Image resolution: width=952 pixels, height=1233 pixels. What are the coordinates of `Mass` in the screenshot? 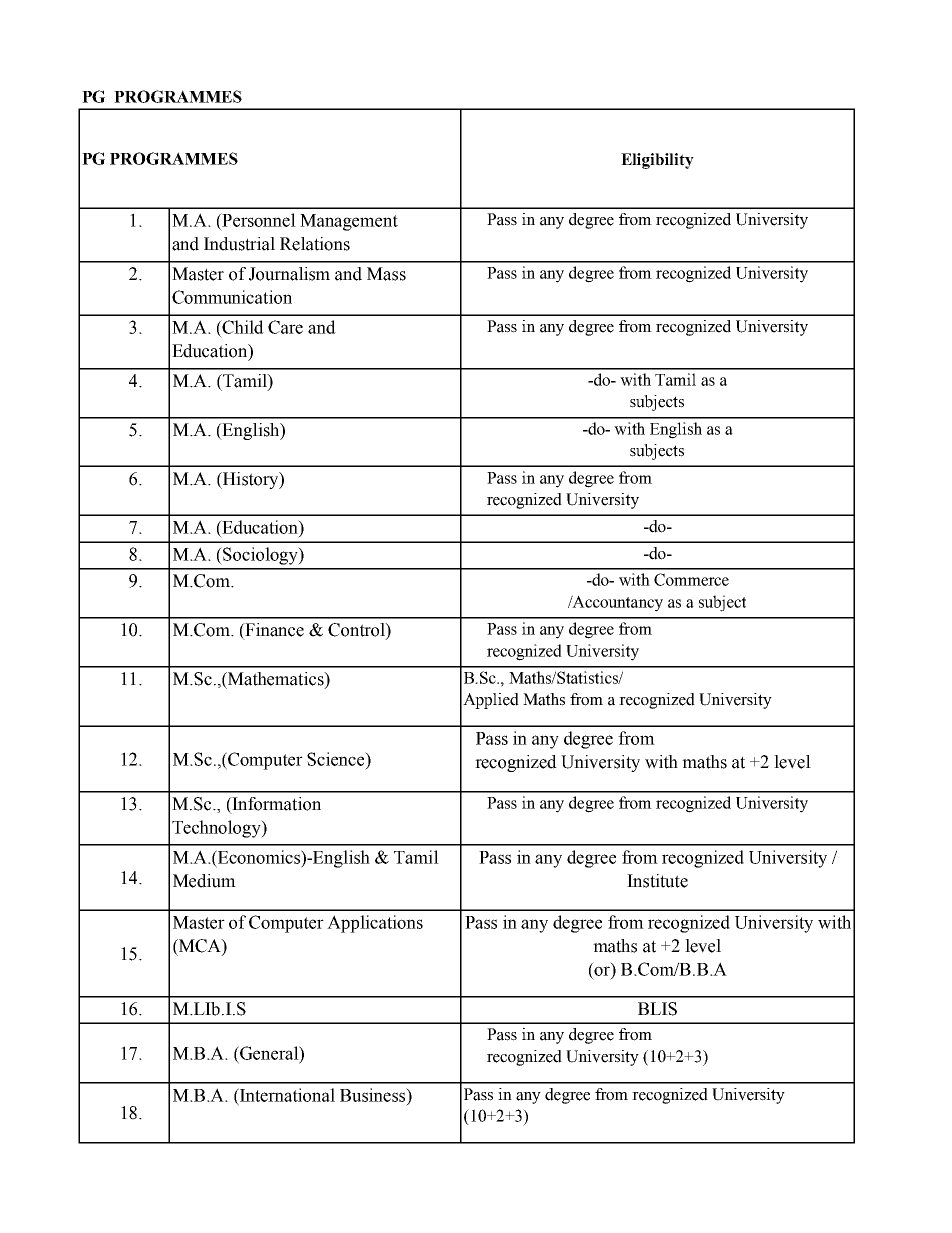 It's located at (386, 274).
